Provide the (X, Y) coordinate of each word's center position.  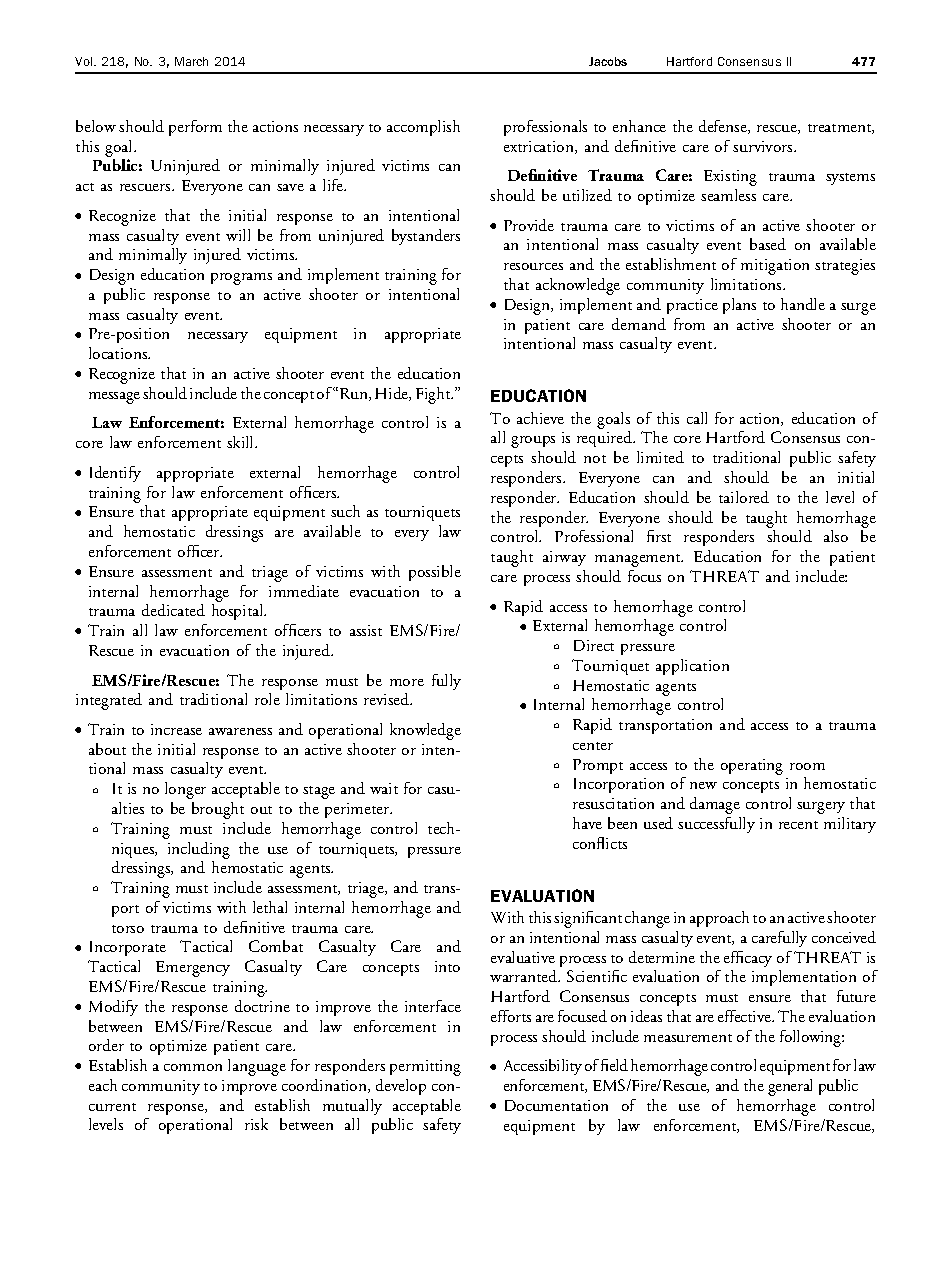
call (697, 418)
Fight (434, 395)
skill (241, 442)
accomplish (423, 128)
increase (176, 729)
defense (724, 127)
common (193, 1067)
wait (384, 788)
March (191, 61)
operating (752, 767)
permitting (425, 1068)
